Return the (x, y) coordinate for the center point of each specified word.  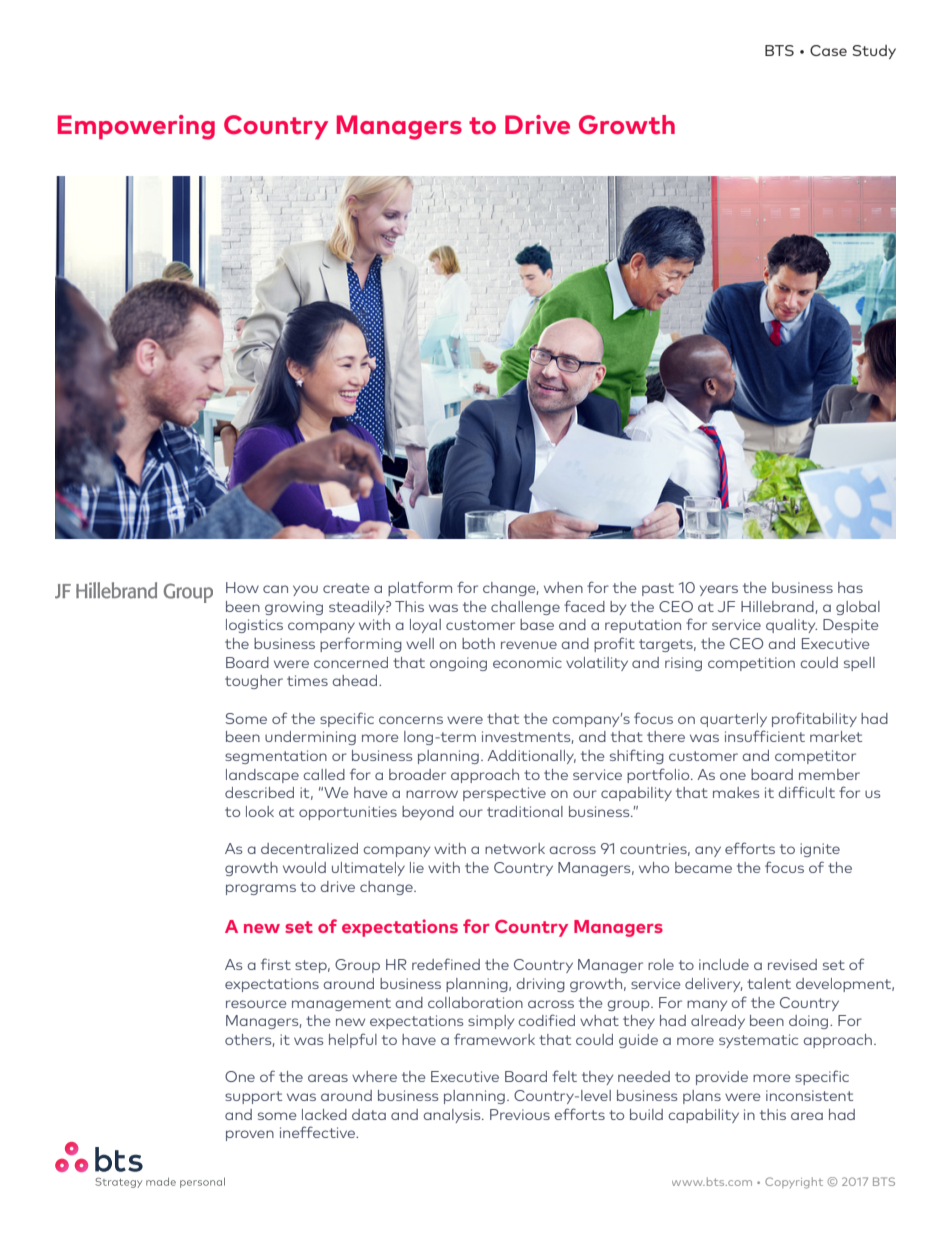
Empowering (136, 127)
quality (791, 626)
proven (250, 1135)
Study (874, 52)
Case (828, 50)
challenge (525, 608)
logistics (254, 626)
